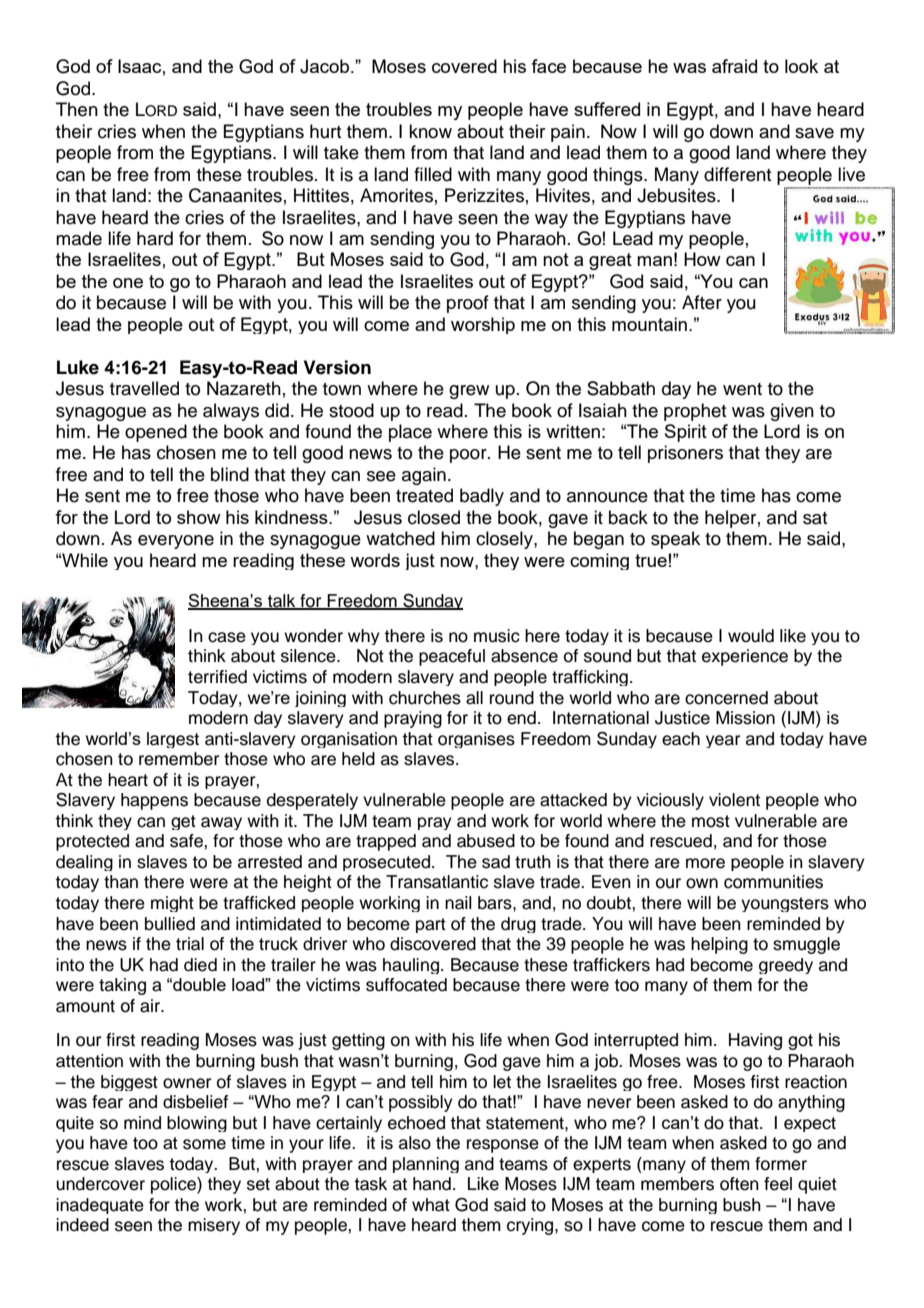  What do you see at coordinates (739, 1184) in the screenshot?
I see `often` at bounding box center [739, 1184].
